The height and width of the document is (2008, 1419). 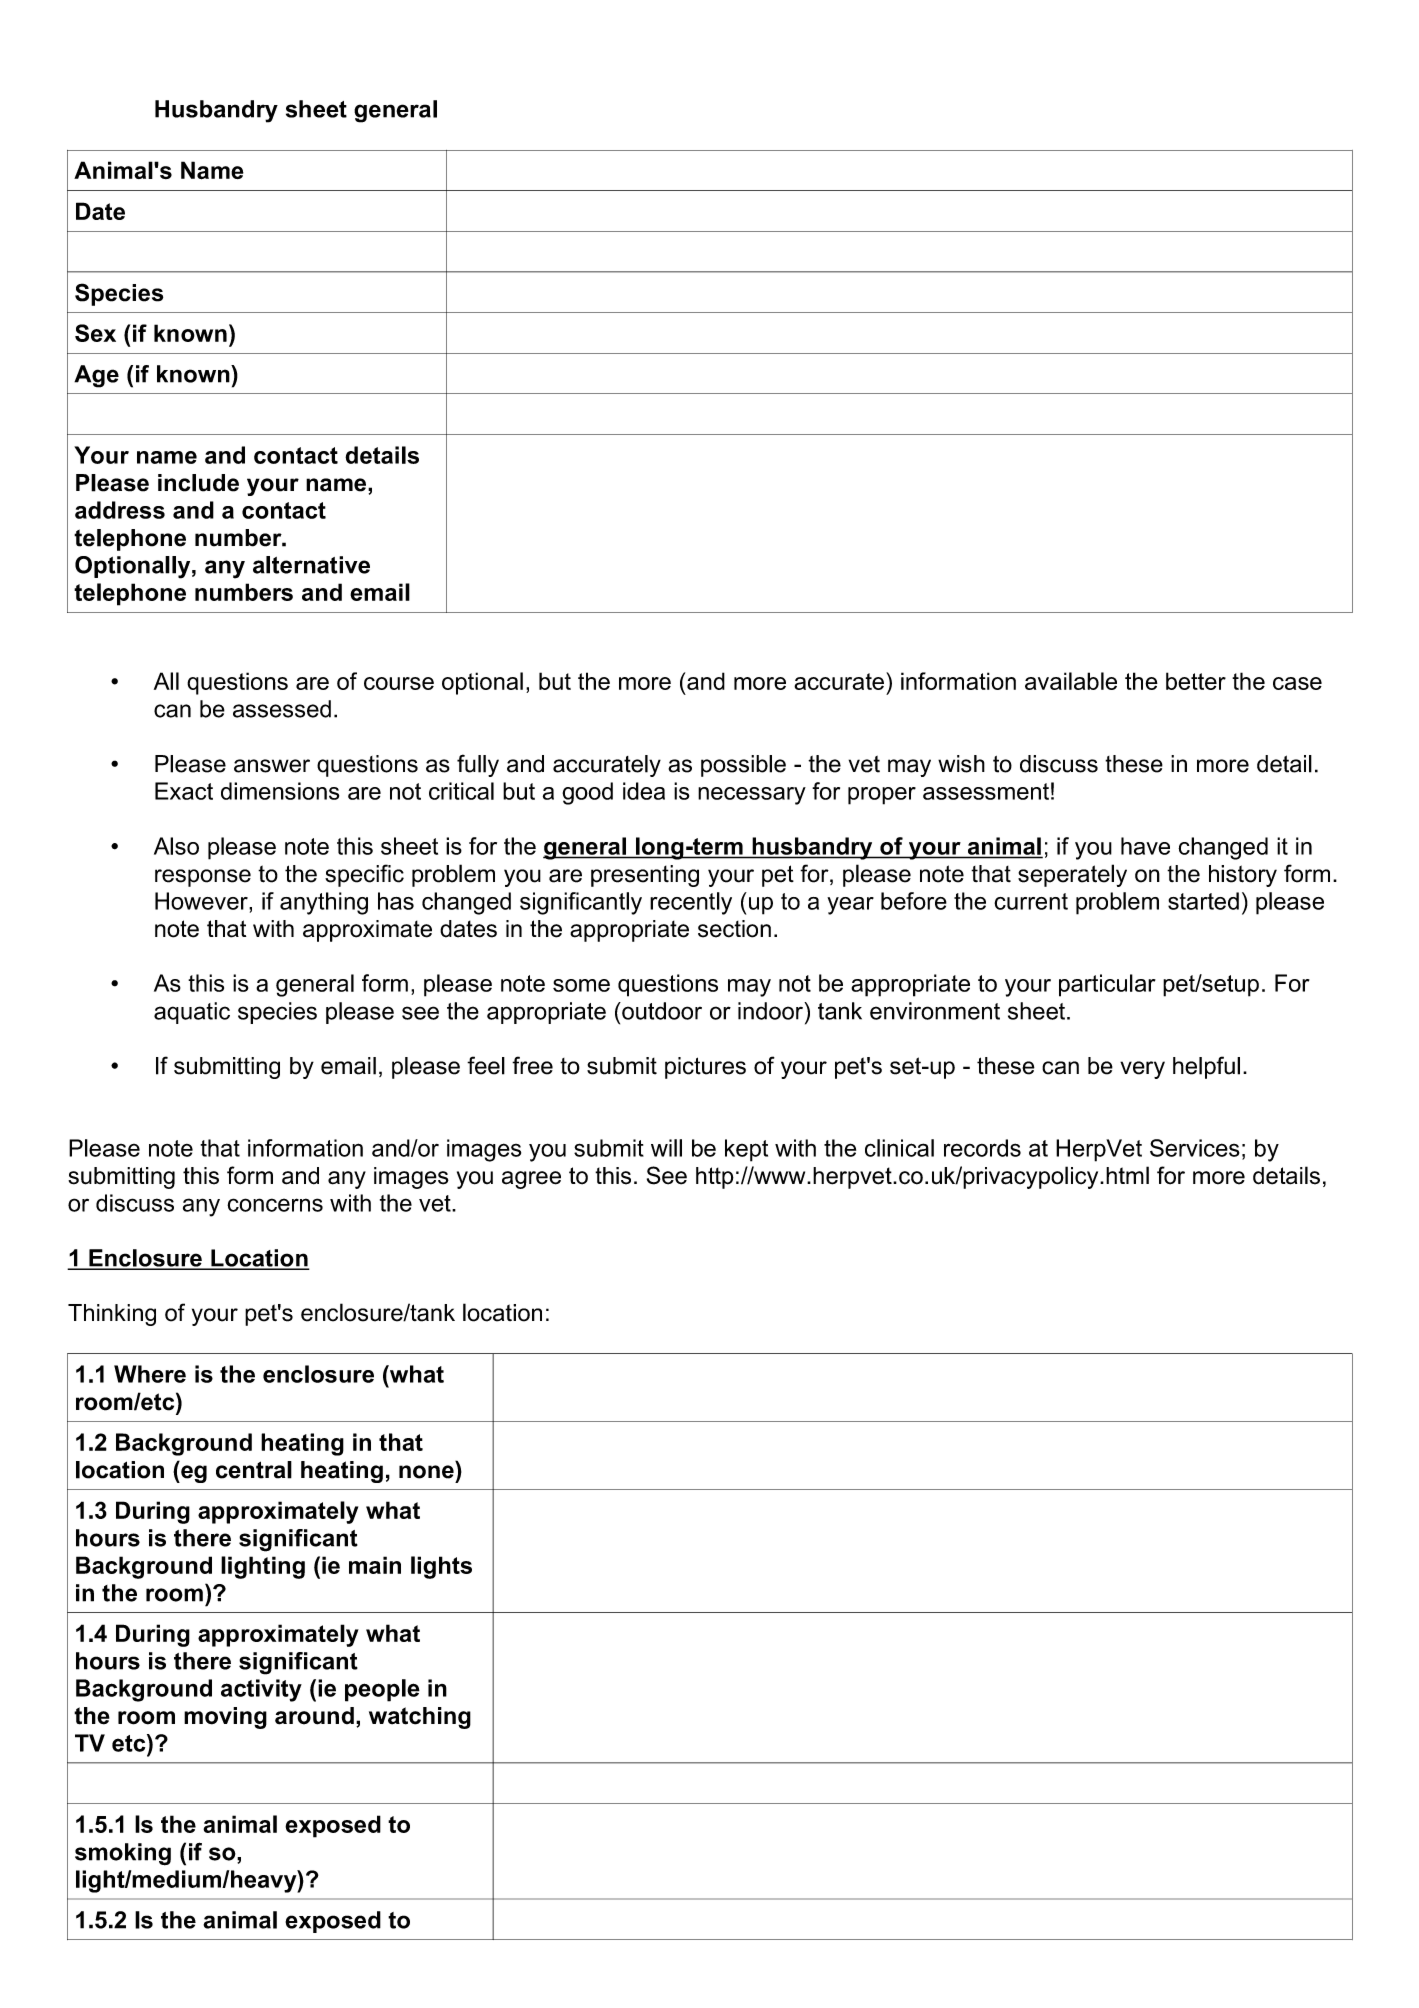 What do you see at coordinates (95, 333) in the document?
I see `Sex` at bounding box center [95, 333].
